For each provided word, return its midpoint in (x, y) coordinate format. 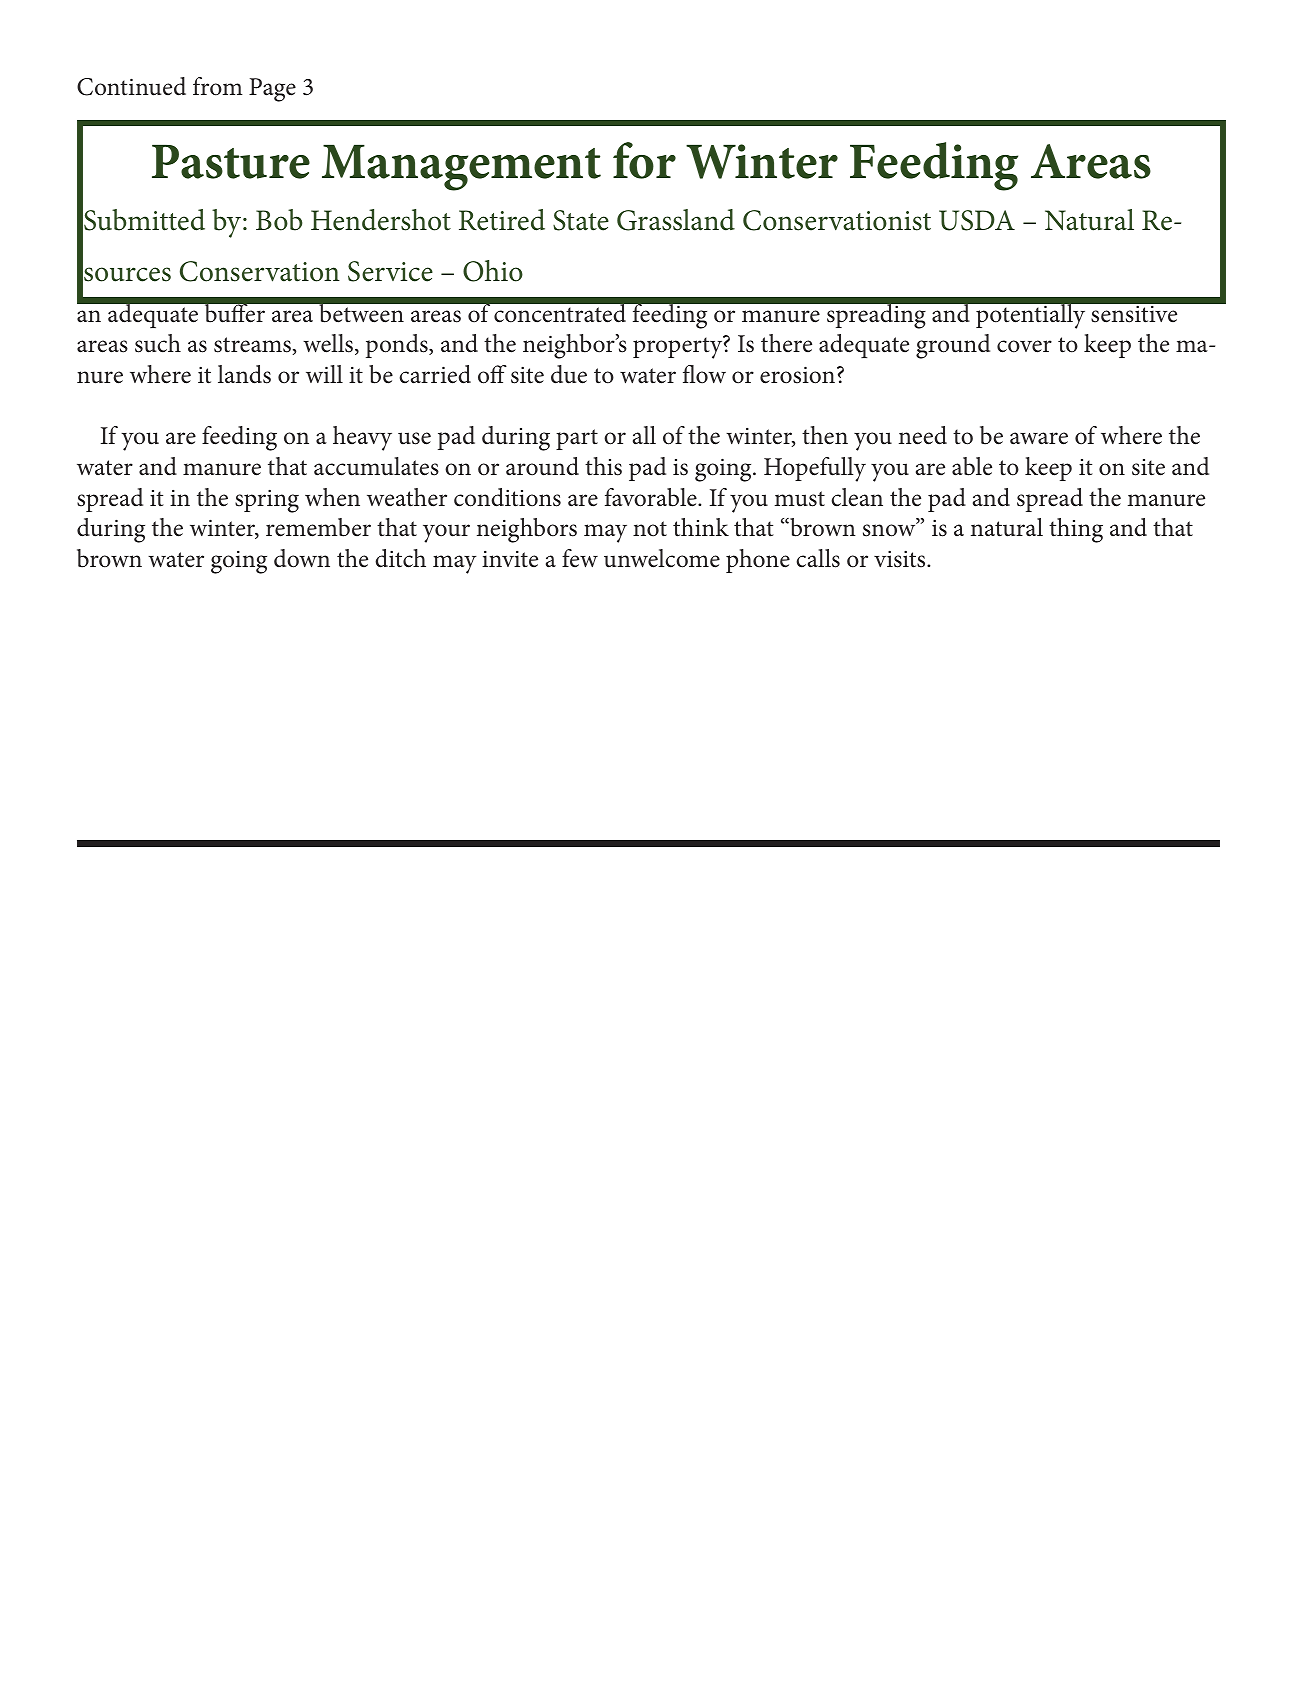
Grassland (676, 220)
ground (953, 346)
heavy (362, 438)
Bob (279, 220)
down (302, 558)
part (577, 439)
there (786, 343)
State (581, 220)
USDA (977, 220)
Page (272, 90)
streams (252, 345)
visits (901, 559)
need (923, 435)
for (644, 160)
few (580, 558)
